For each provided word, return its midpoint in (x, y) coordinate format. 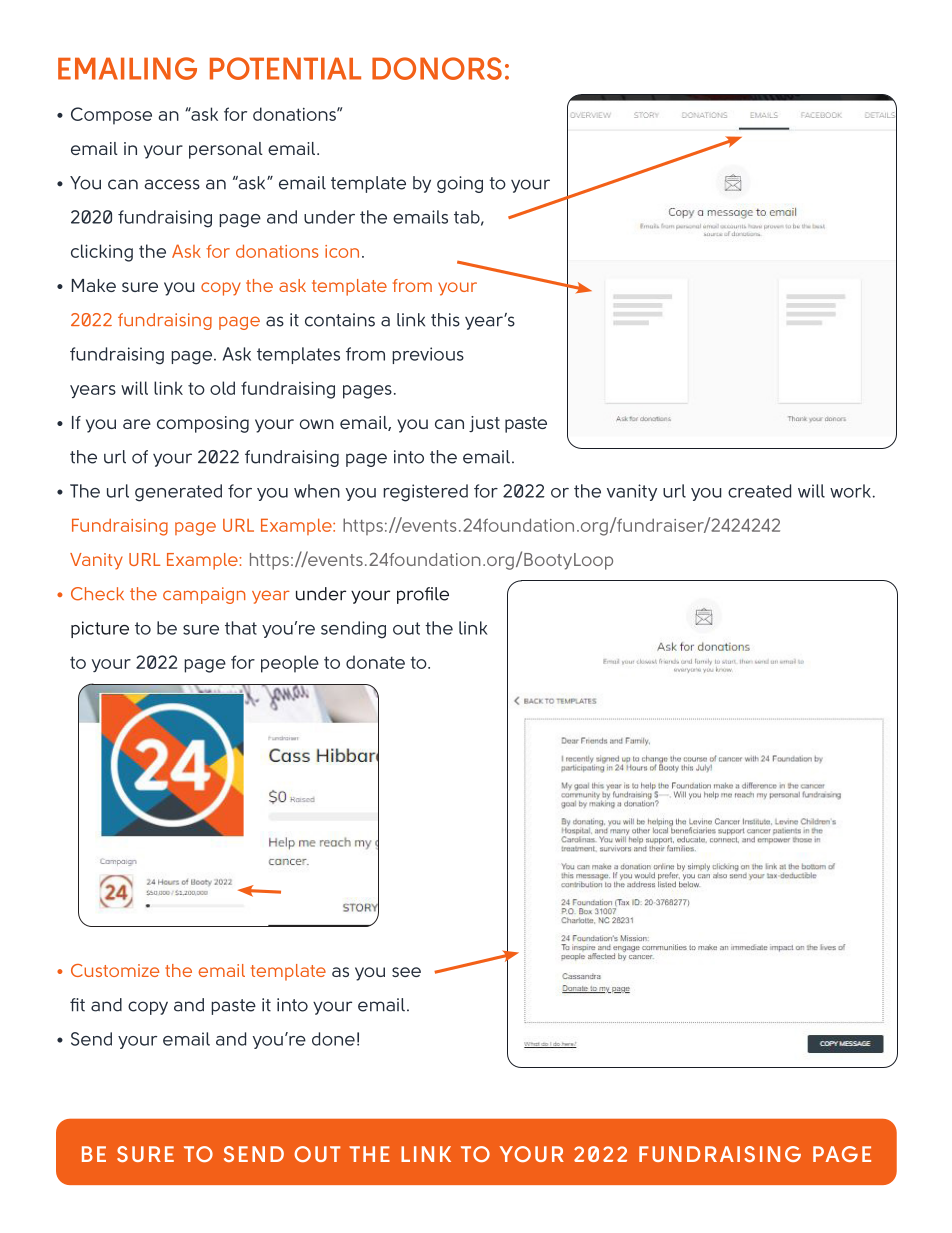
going (460, 184)
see (406, 972)
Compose (111, 116)
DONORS (437, 68)
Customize (115, 970)
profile (423, 595)
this (445, 320)
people (290, 664)
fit (77, 1005)
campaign (204, 595)
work (850, 491)
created (759, 491)
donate (375, 662)
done (333, 1039)
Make (94, 285)
